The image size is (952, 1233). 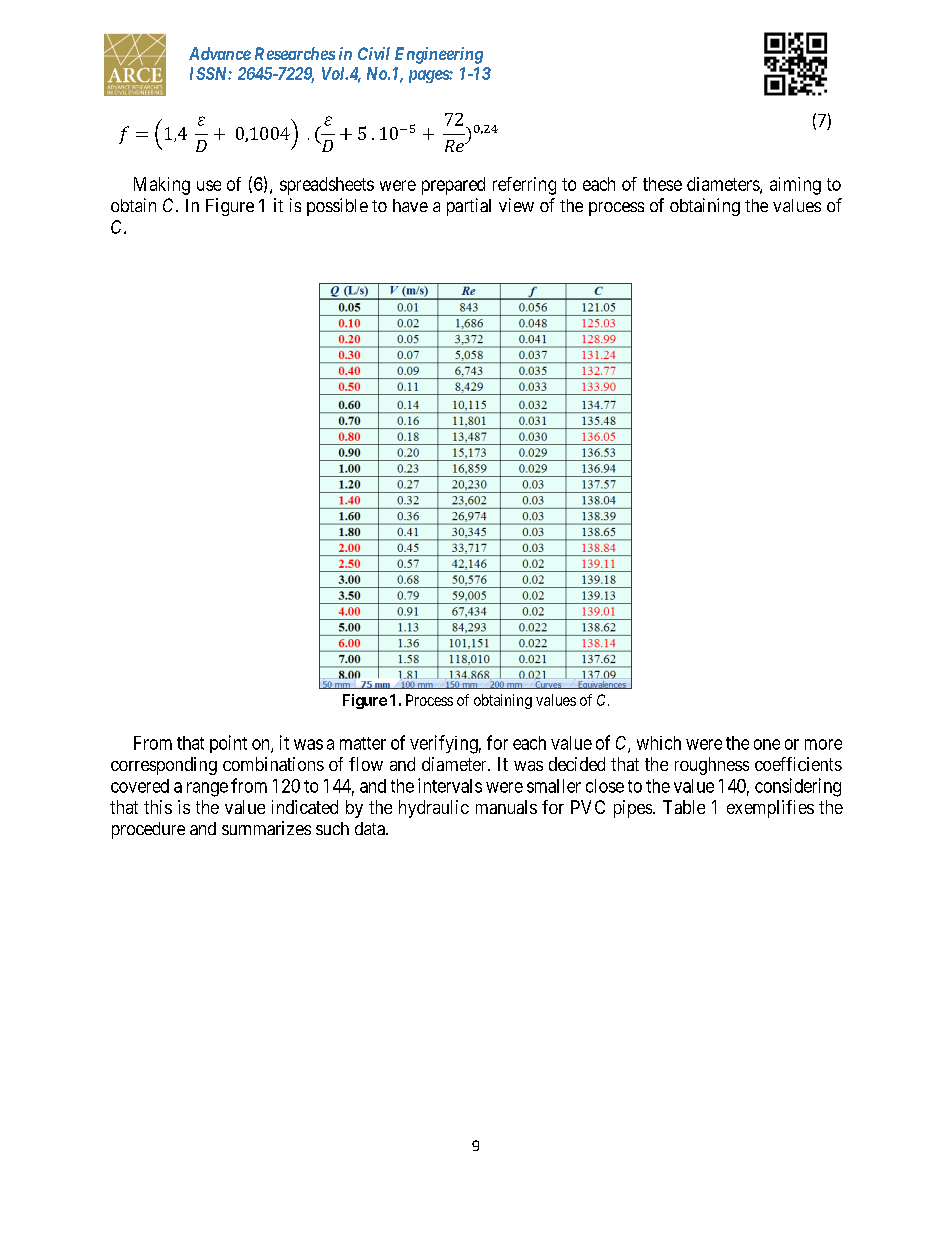 What do you see at coordinates (207, 789) in the screenshot?
I see `range` at bounding box center [207, 789].
